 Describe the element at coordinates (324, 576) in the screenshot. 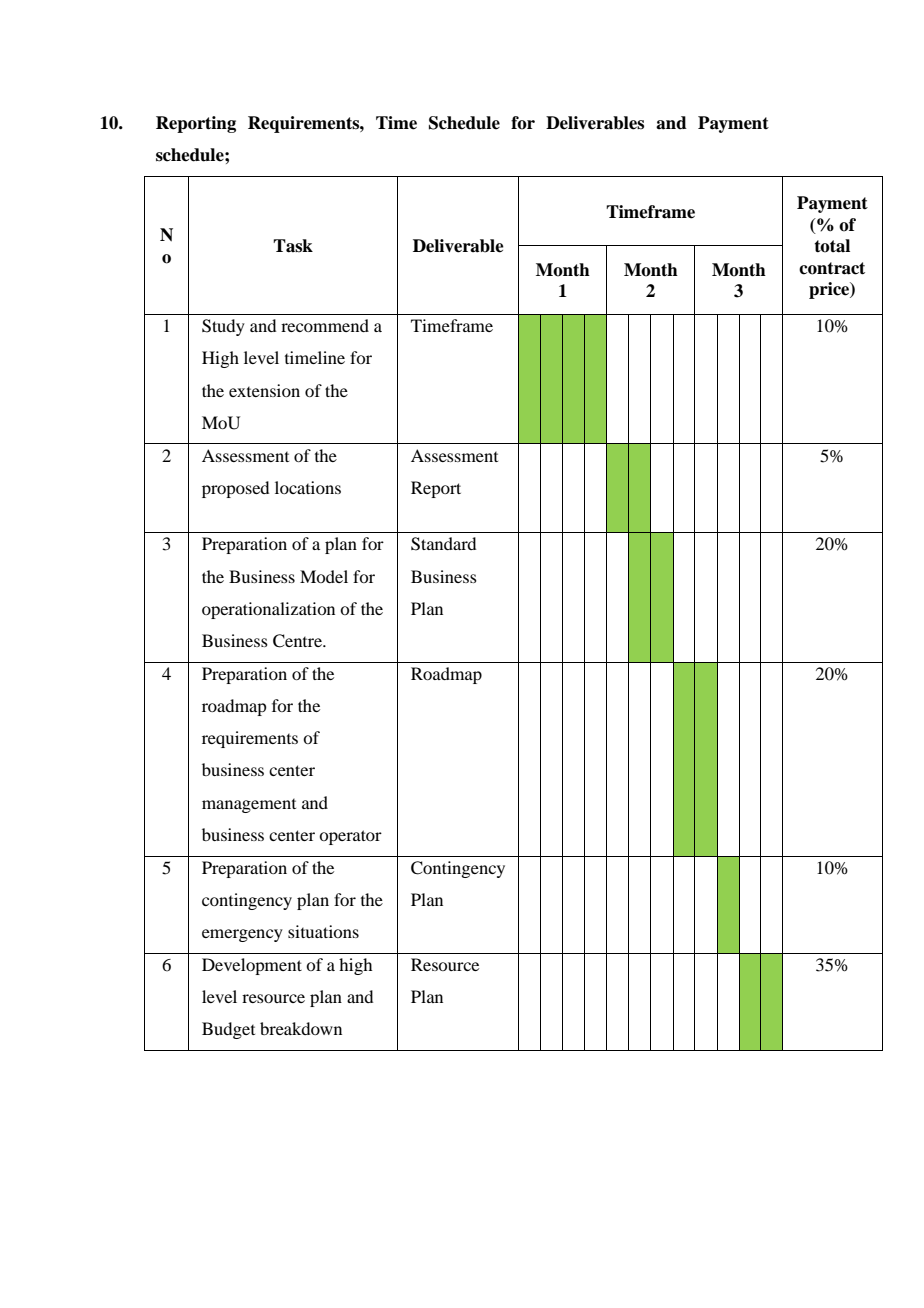

I see `Model` at that location.
